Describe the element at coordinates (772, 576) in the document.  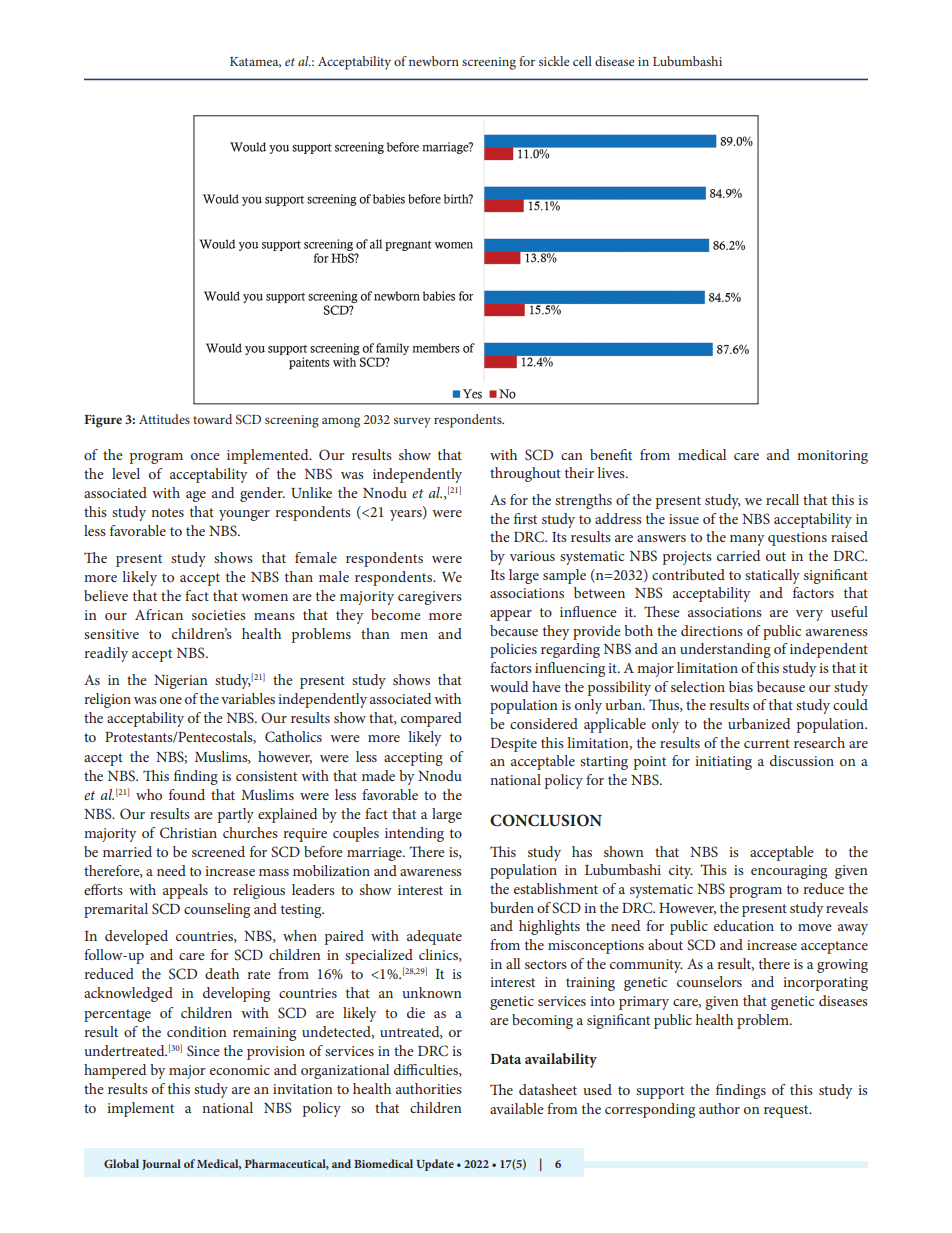
I see `statically` at that location.
